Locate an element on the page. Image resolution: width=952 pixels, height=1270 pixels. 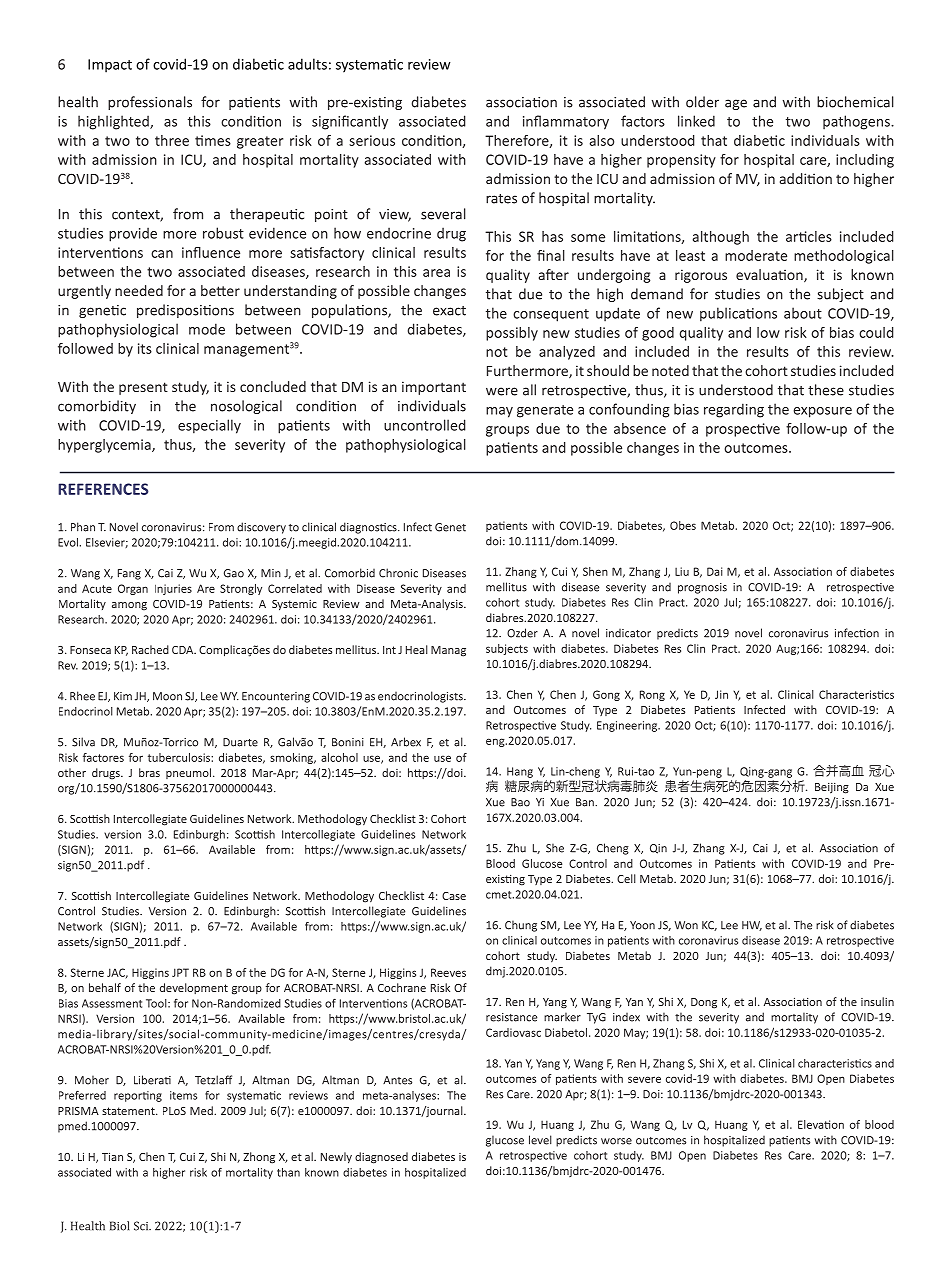
its is located at coordinates (145, 348).
